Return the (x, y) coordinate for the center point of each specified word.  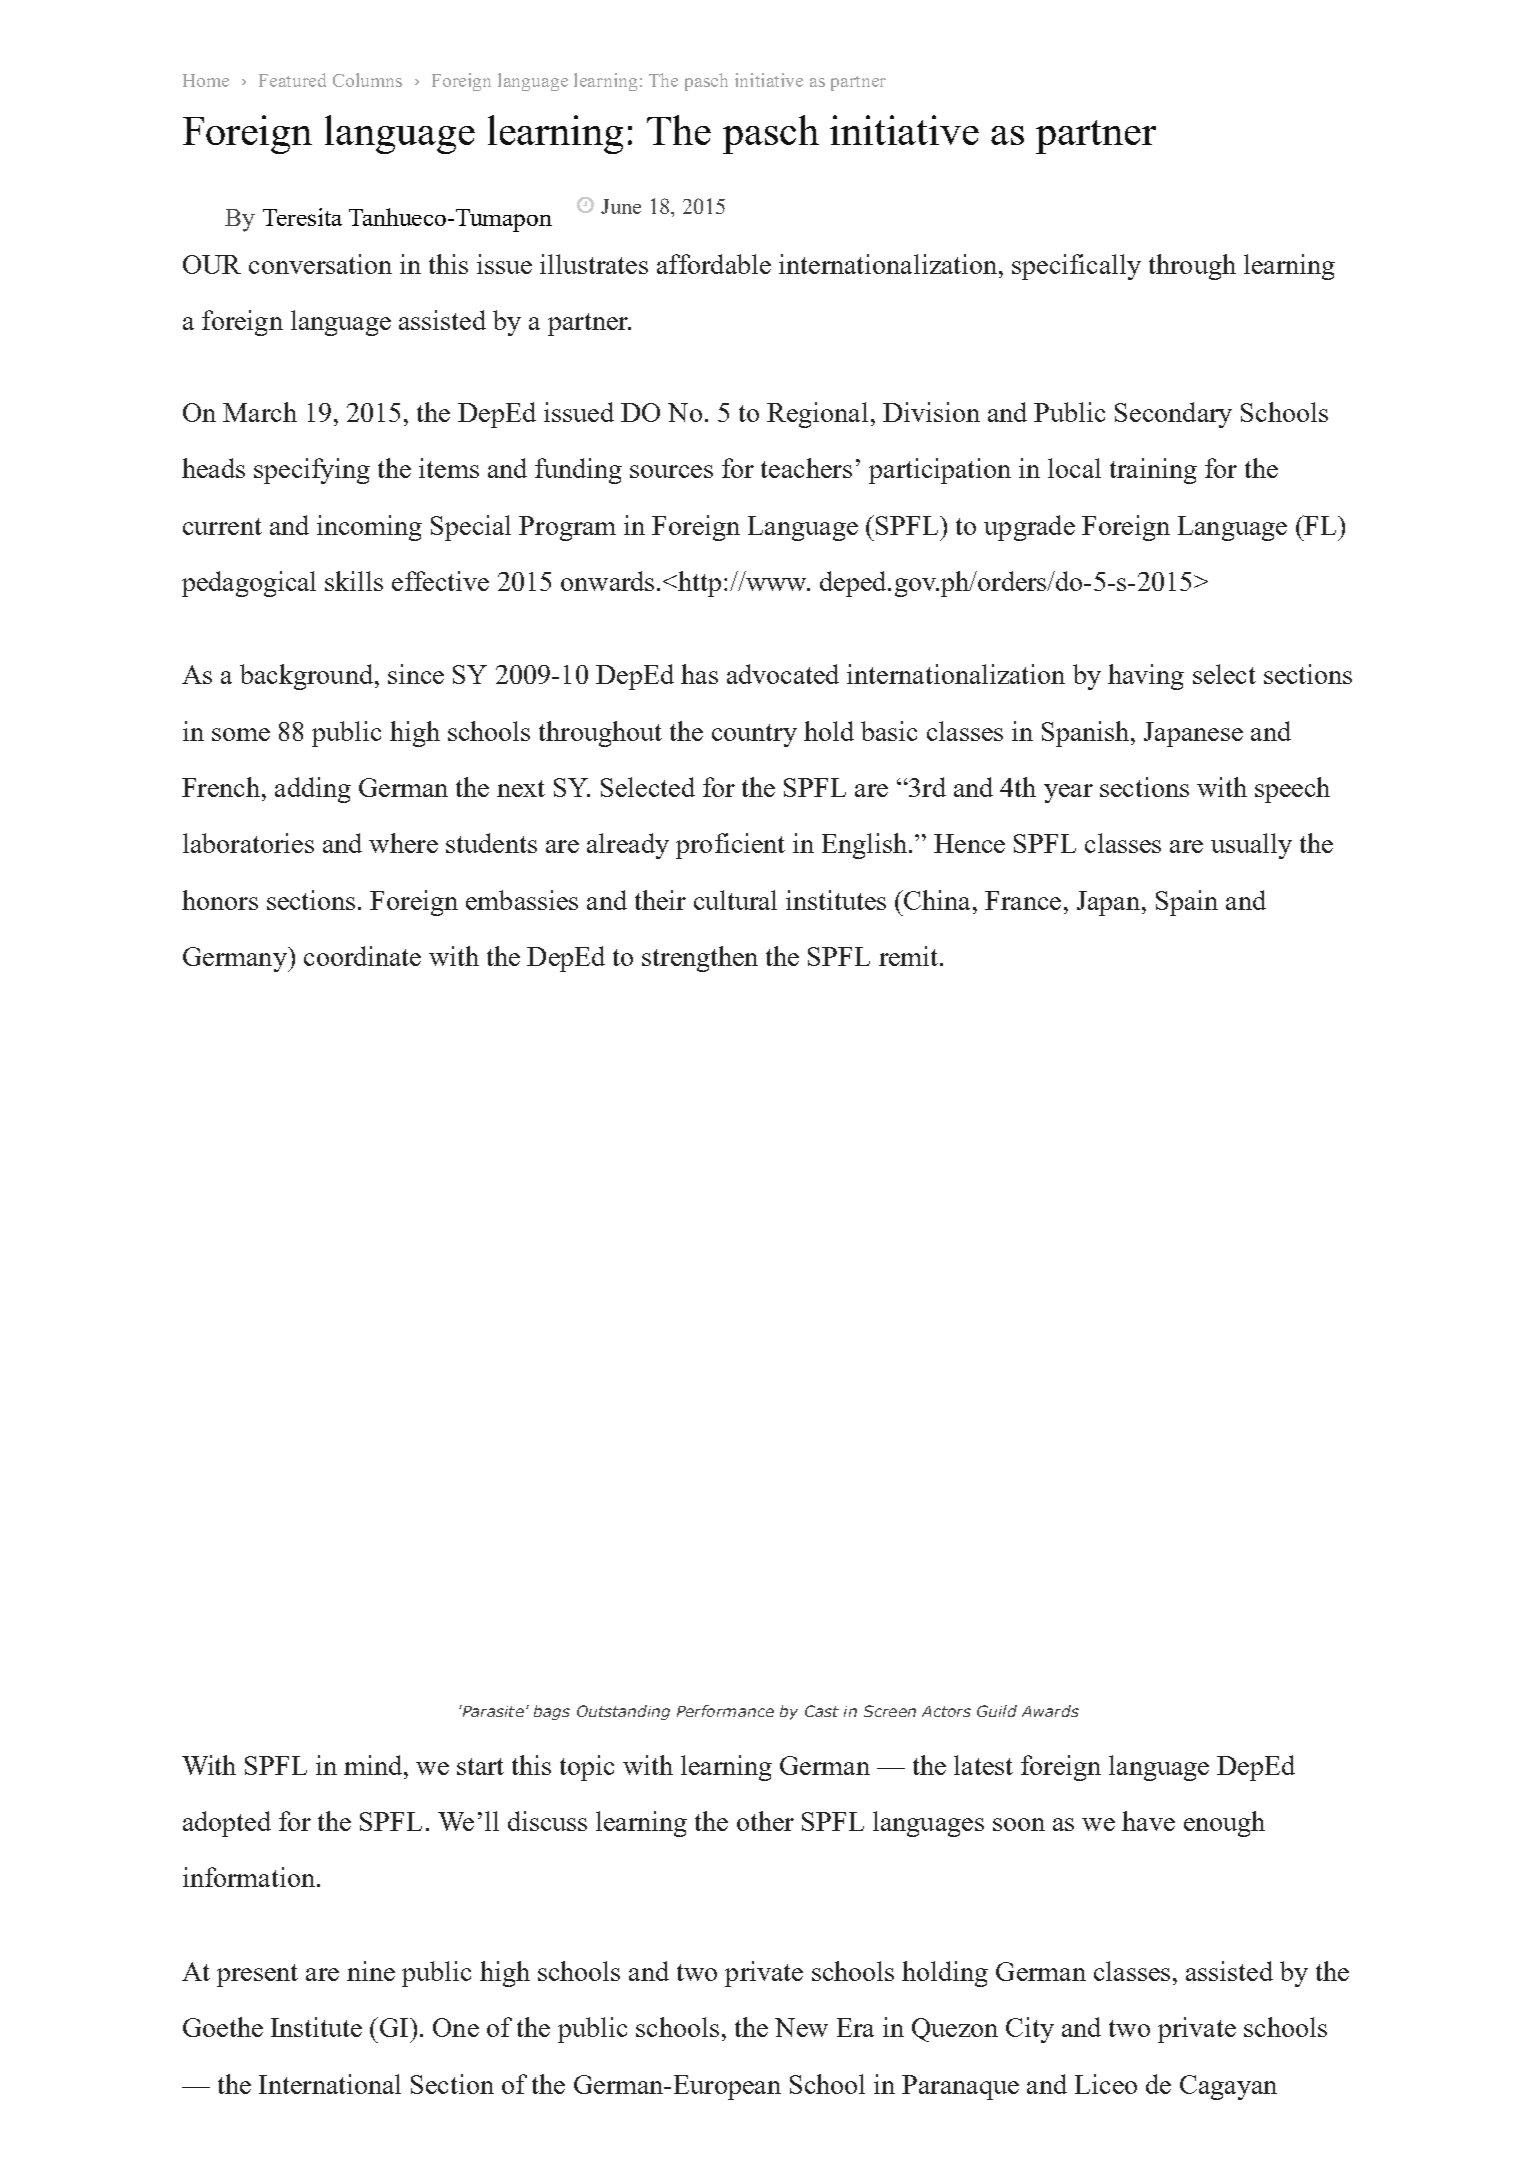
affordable (714, 264)
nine (371, 1971)
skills (354, 581)
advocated (783, 674)
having (1146, 677)
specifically (1076, 267)
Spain (1187, 903)
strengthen (700, 959)
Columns (367, 80)
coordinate (362, 956)
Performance (725, 1711)
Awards (1050, 1711)
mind (374, 1765)
